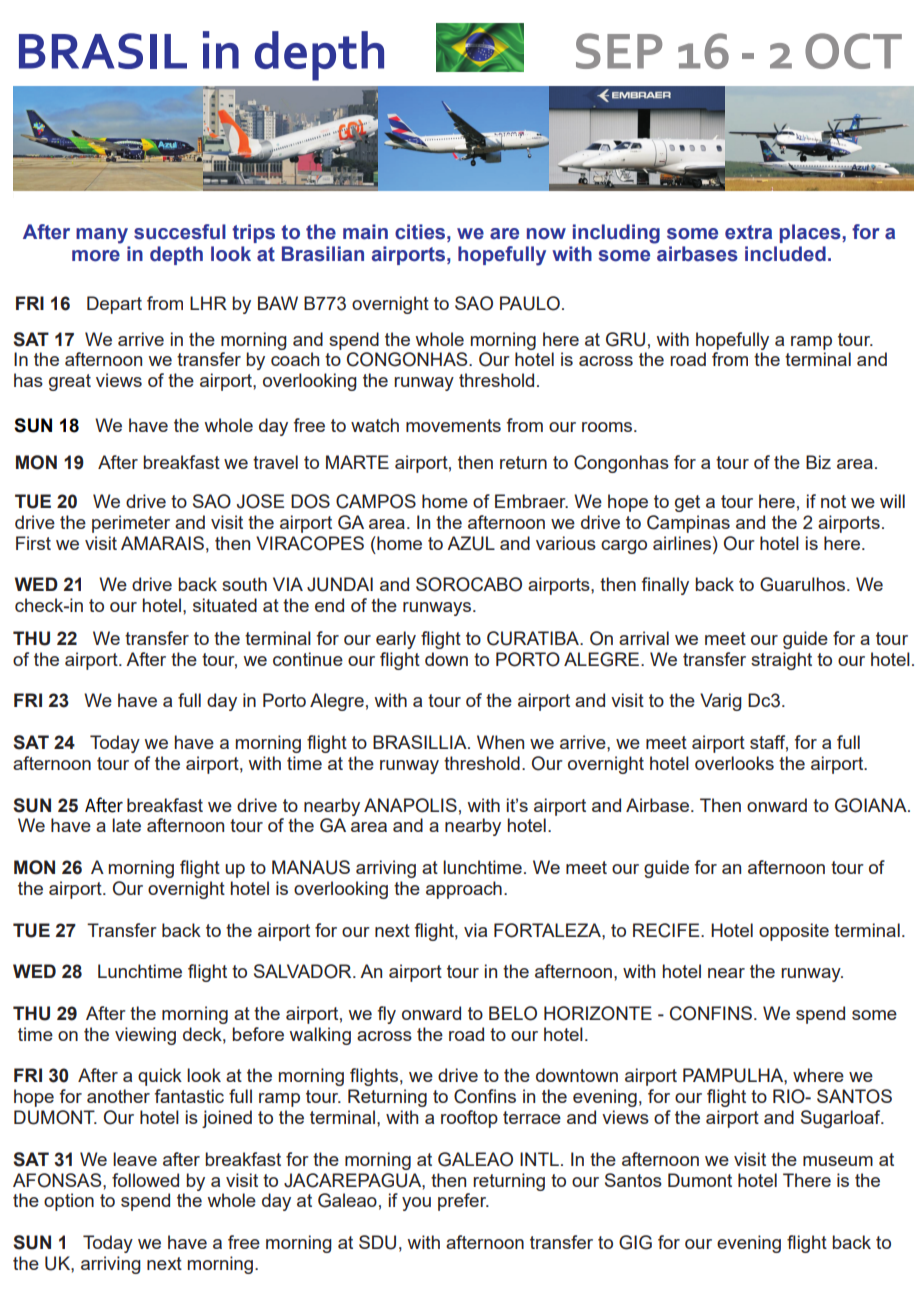  What do you see at coordinates (794, 932) in the image?
I see `opposite` at bounding box center [794, 932].
